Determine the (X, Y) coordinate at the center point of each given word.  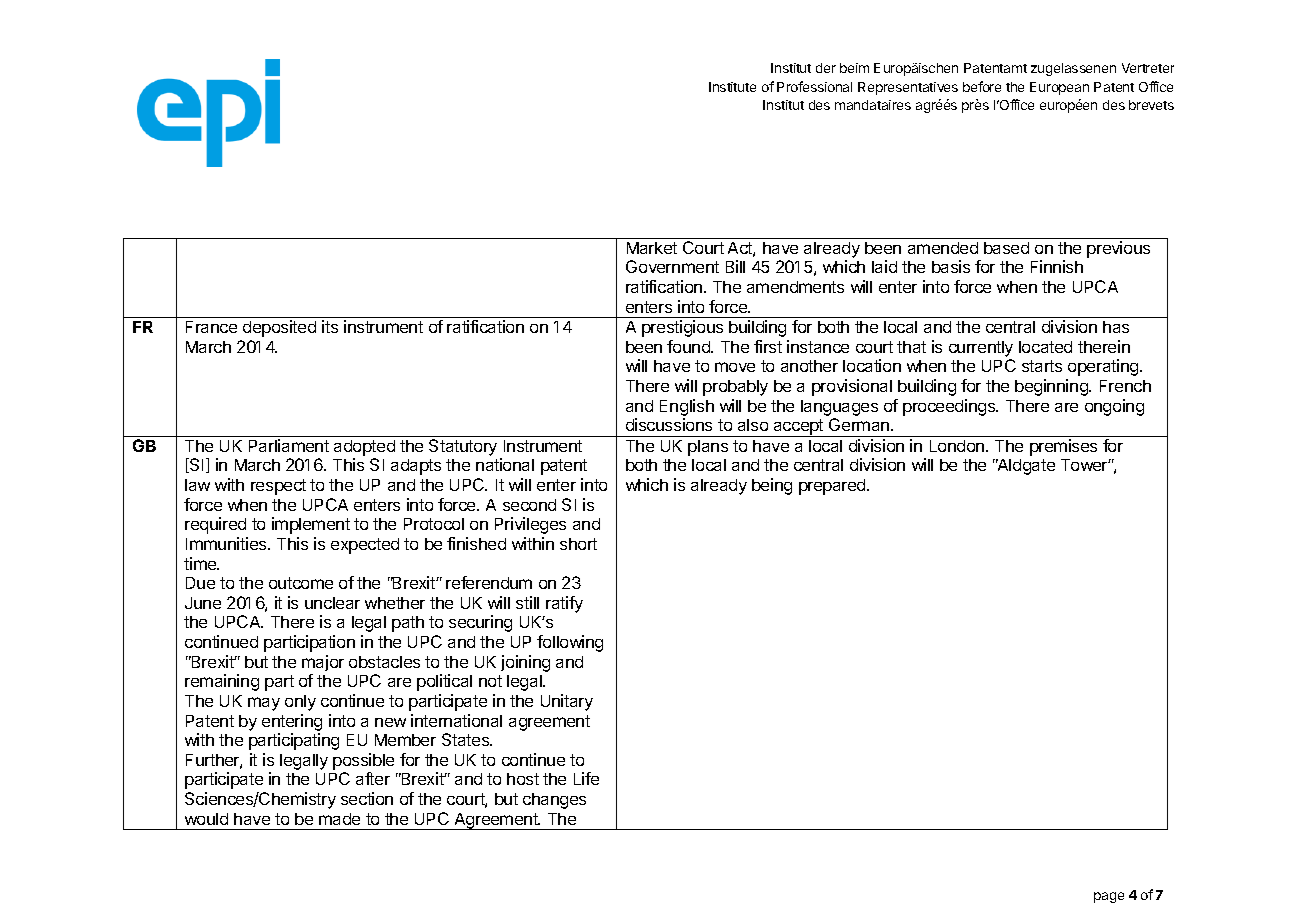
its (330, 326)
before (982, 86)
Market (652, 248)
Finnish (1057, 266)
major (323, 663)
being (772, 486)
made (339, 819)
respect (278, 487)
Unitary (567, 702)
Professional (814, 86)
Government (672, 266)
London (957, 446)
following (570, 643)
